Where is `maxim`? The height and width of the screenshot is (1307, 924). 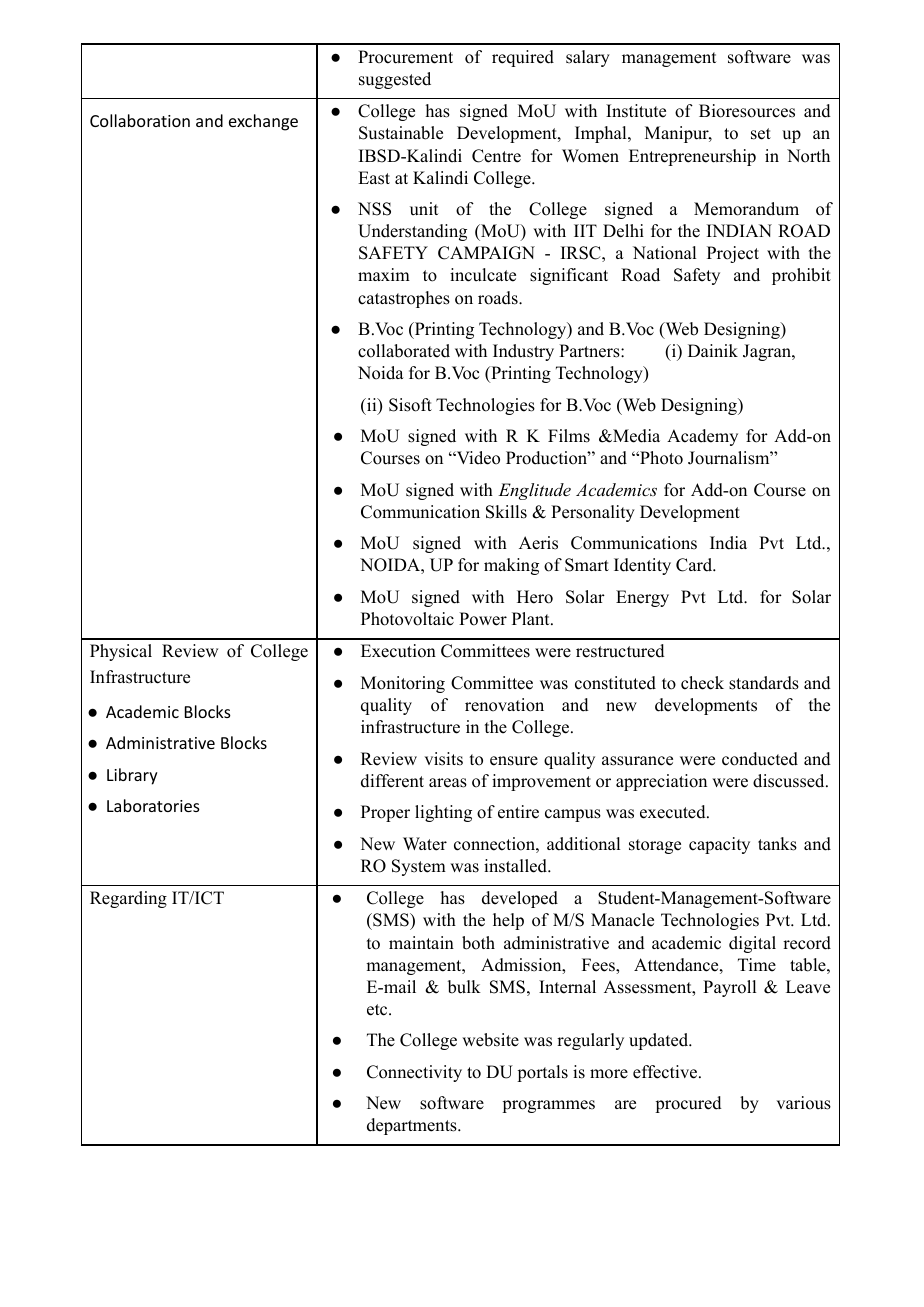 maxim is located at coordinates (384, 274).
